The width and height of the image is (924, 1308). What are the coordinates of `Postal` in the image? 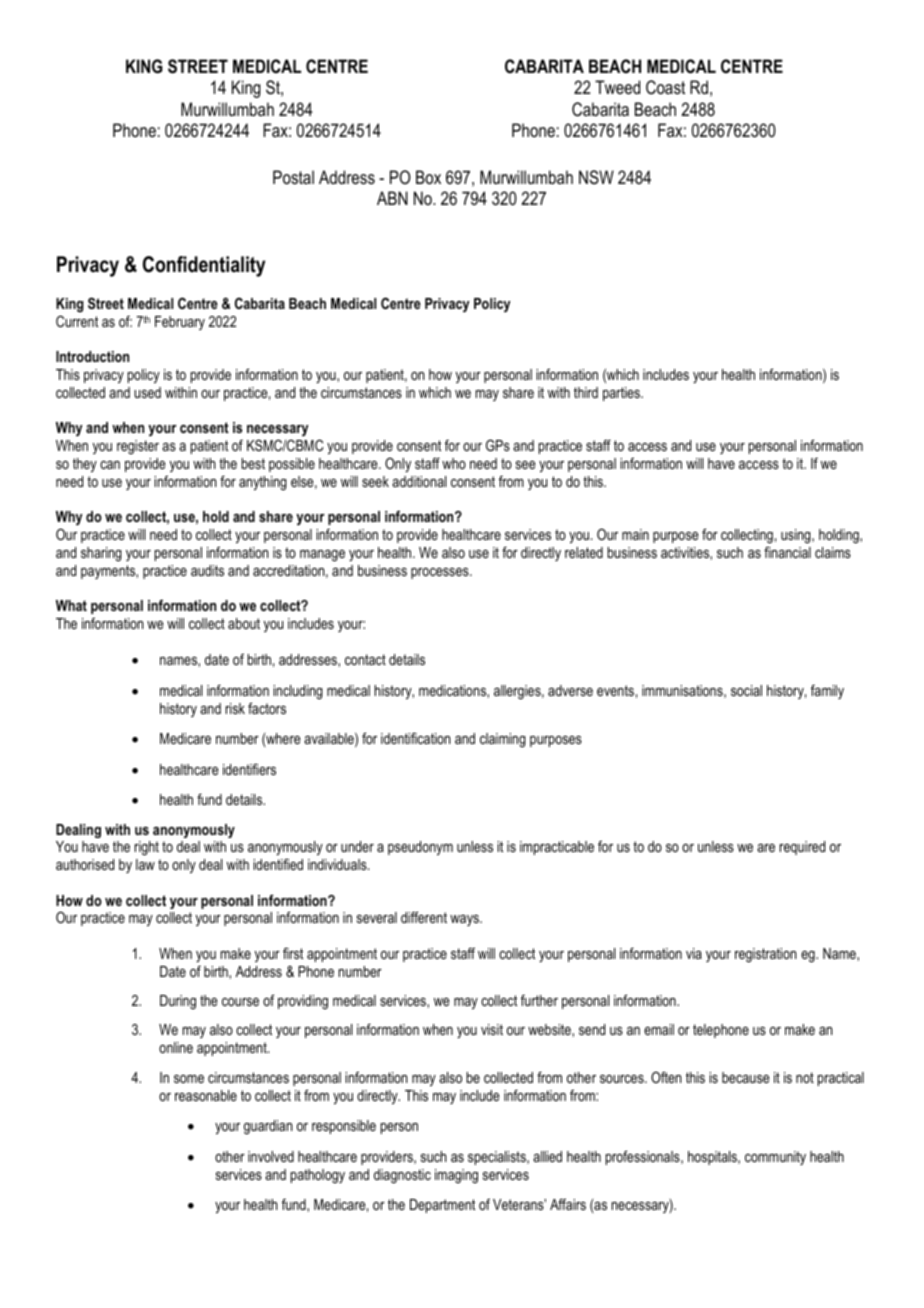 It's located at (293, 177).
